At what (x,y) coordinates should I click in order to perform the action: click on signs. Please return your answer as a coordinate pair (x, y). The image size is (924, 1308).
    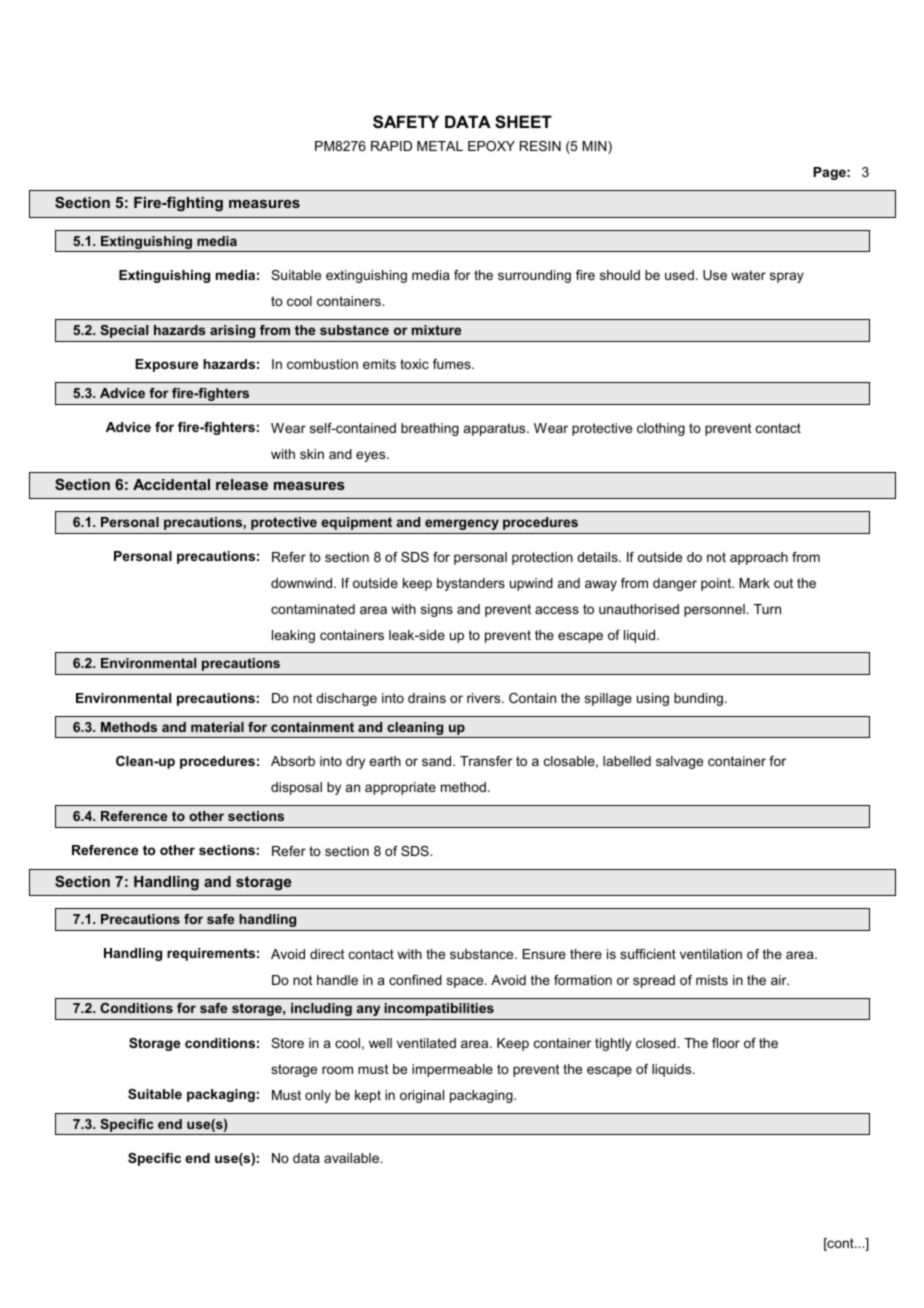
    Looking at the image, I should click on (437, 610).
